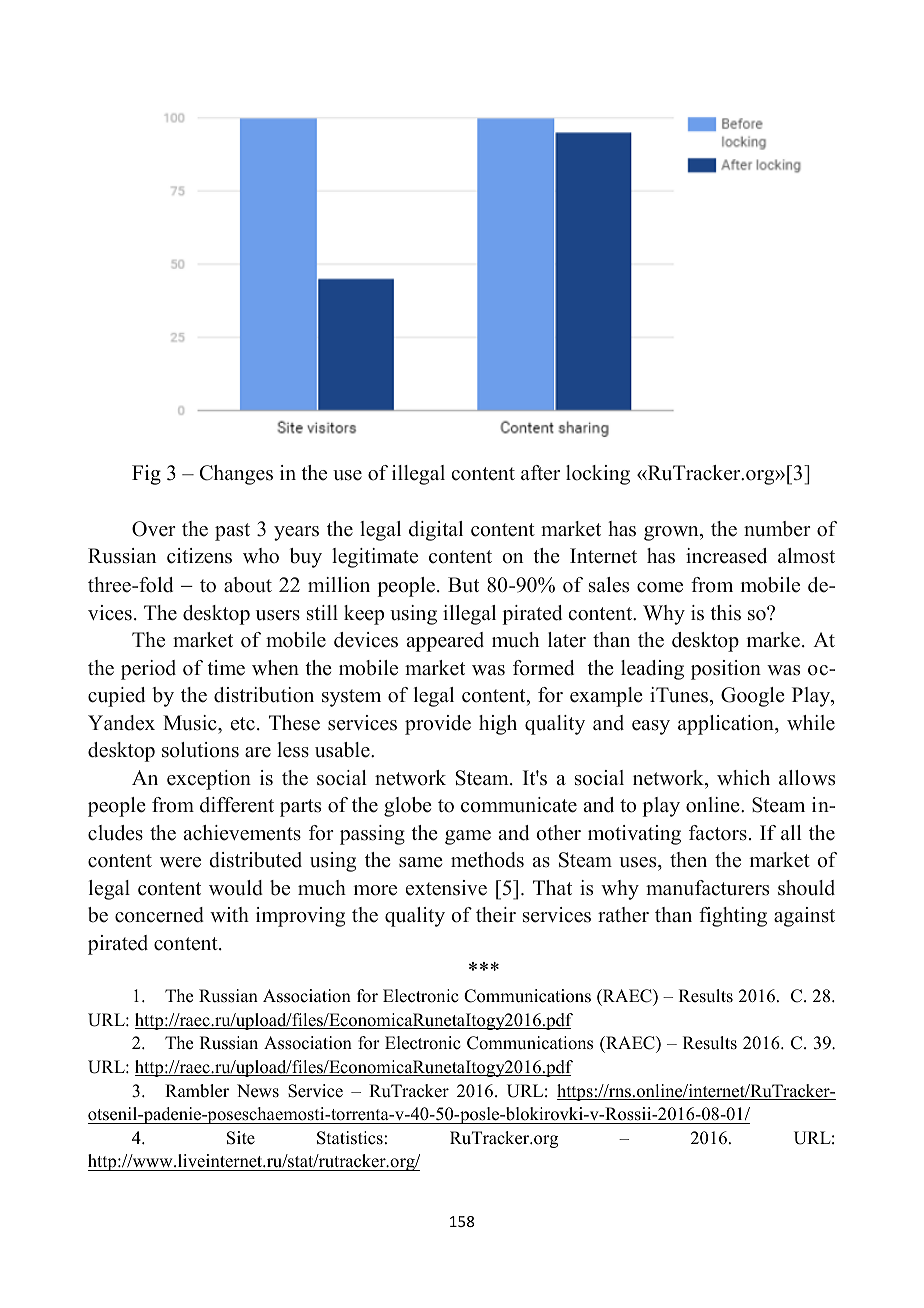 This screenshot has height=1308, width=924. I want to click on Site, so click(241, 1138).
